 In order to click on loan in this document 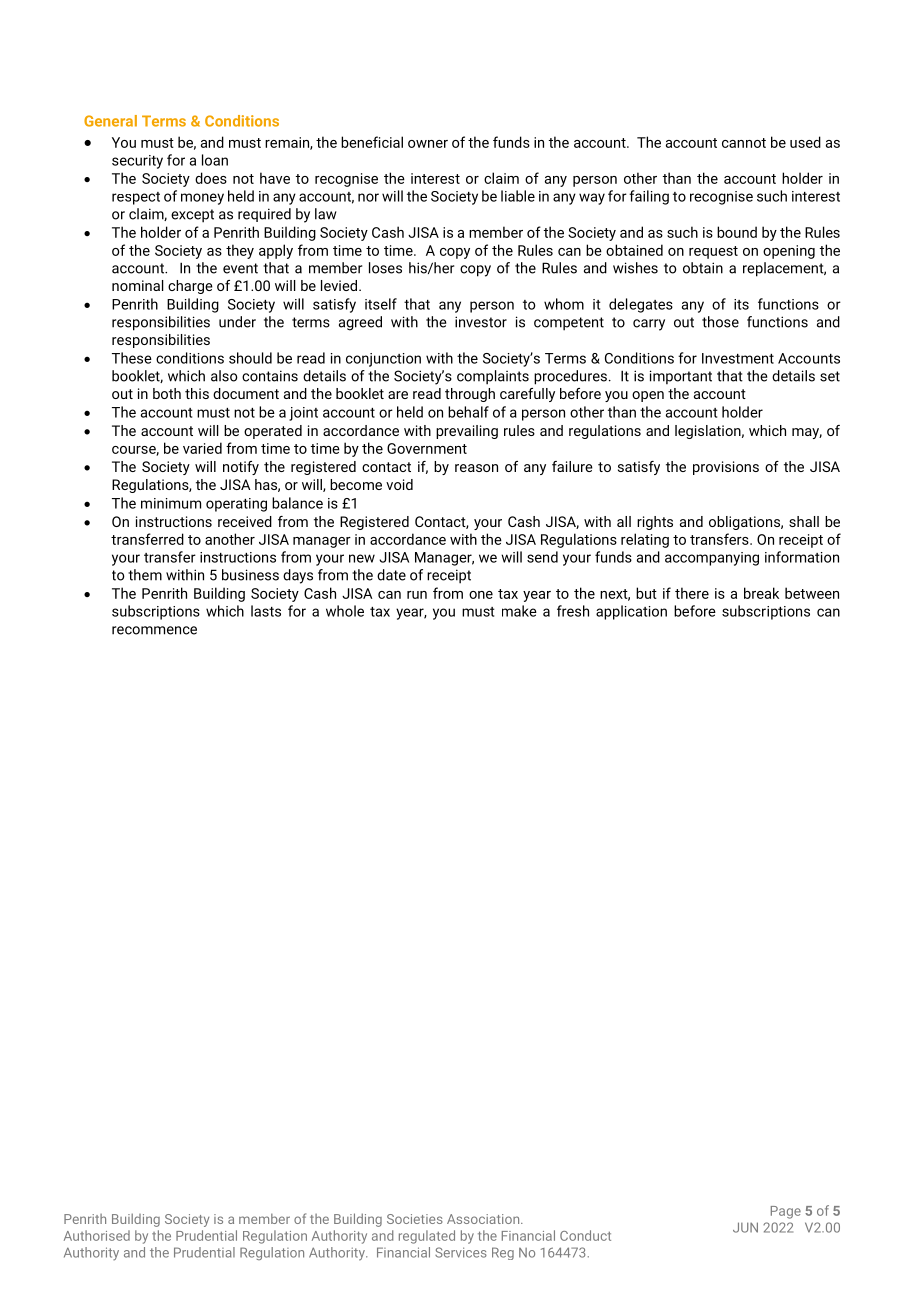, I will do `click(215, 160)`.
